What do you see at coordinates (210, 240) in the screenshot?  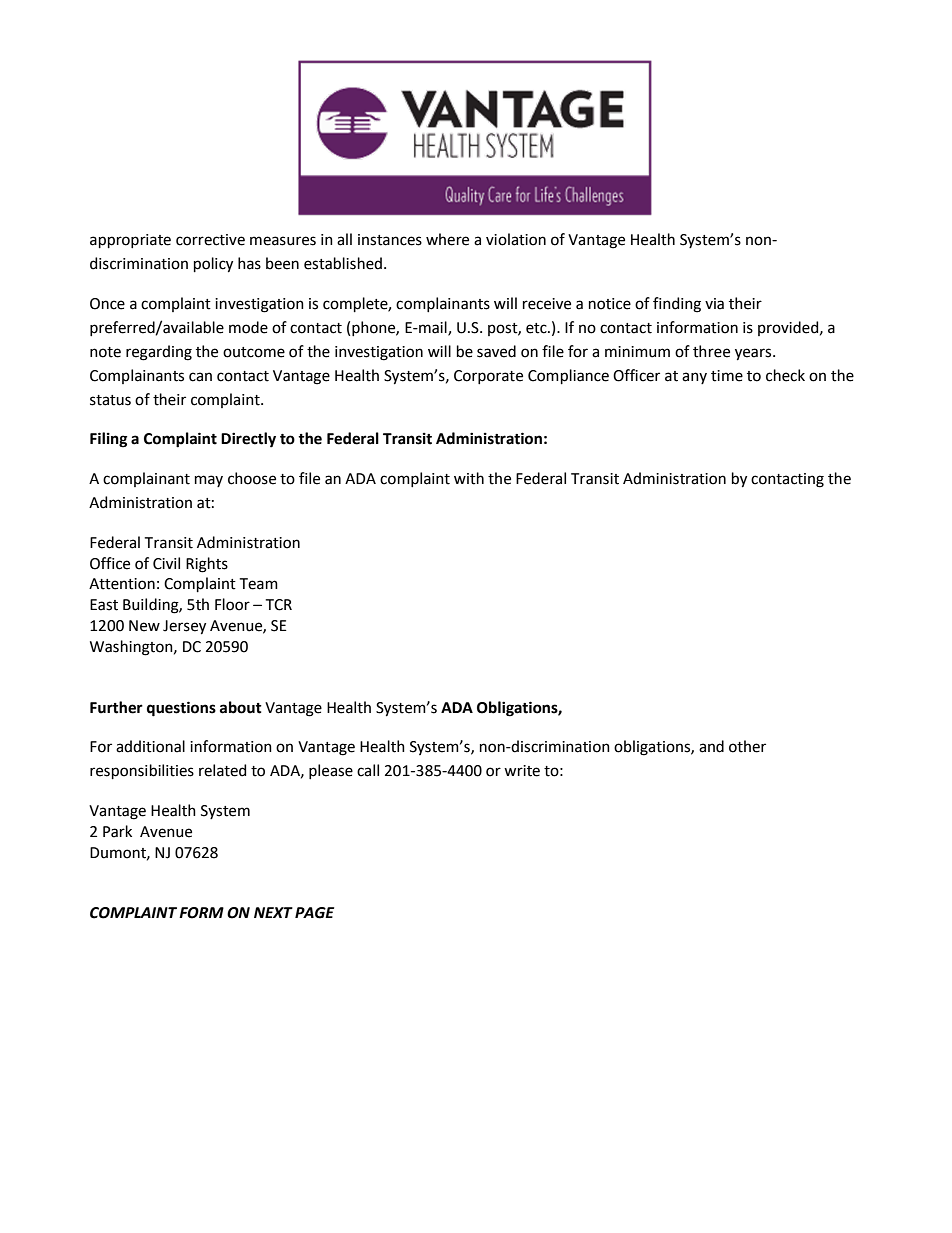 I see `corrective` at bounding box center [210, 240].
